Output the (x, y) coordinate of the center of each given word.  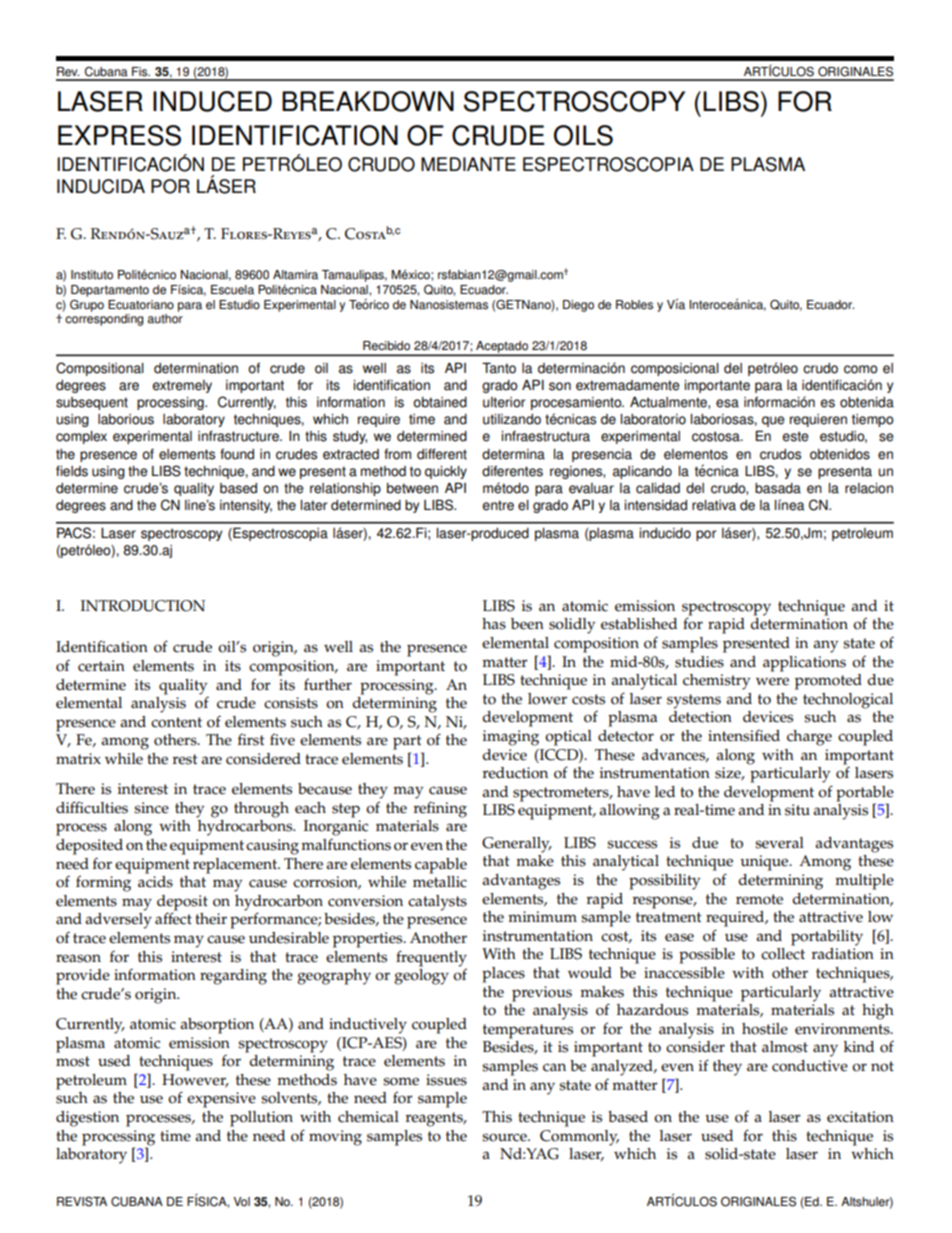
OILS (583, 135)
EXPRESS (119, 135)
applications (804, 664)
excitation (860, 1117)
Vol (241, 1202)
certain (101, 666)
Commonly (579, 1138)
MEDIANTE (468, 164)
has (494, 624)
